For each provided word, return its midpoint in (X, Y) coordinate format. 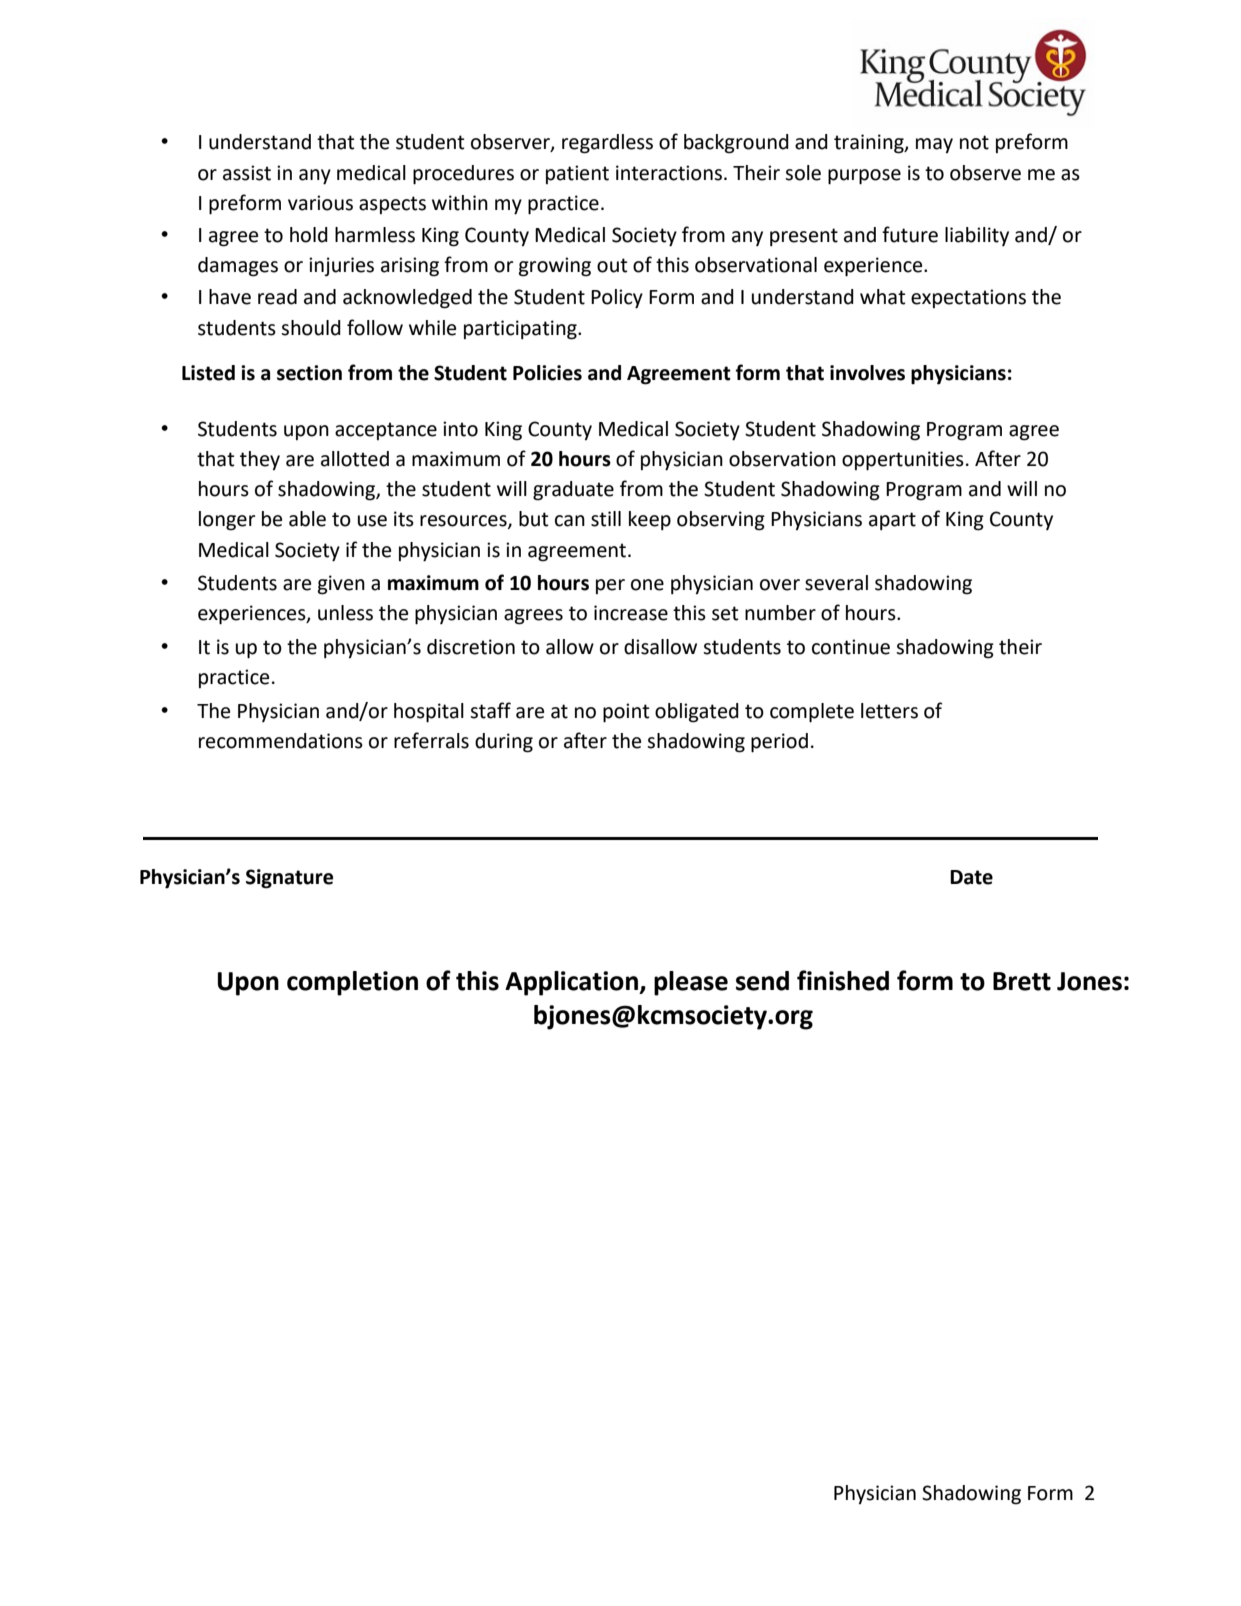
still (606, 519)
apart (892, 521)
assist (247, 173)
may (934, 145)
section (309, 373)
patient (577, 174)
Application (572, 983)
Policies (547, 373)
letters (889, 711)
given (341, 585)
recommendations (281, 741)
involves (867, 373)
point (626, 713)
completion (352, 983)
